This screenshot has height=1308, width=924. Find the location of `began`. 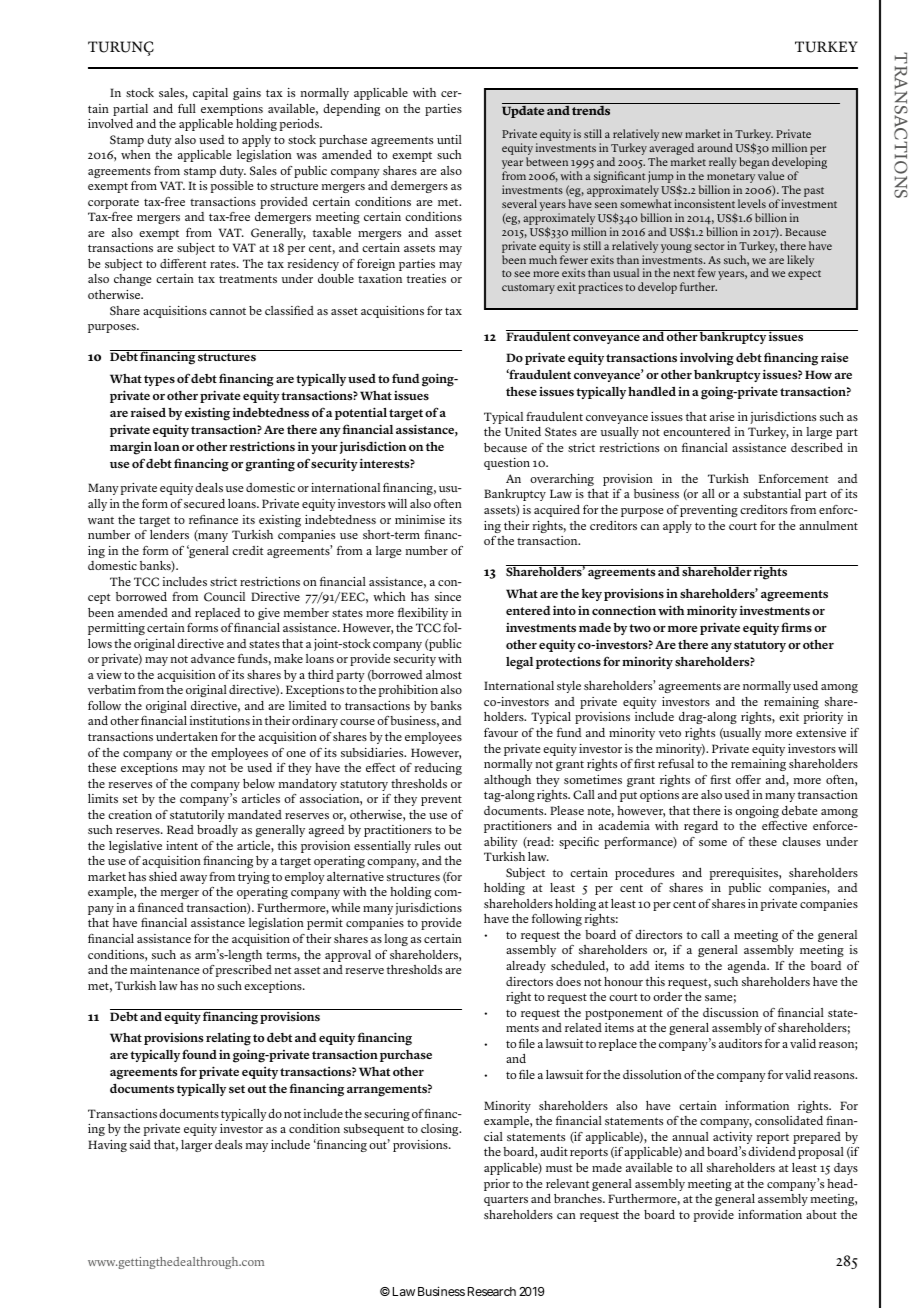

began is located at coordinates (755, 164).
